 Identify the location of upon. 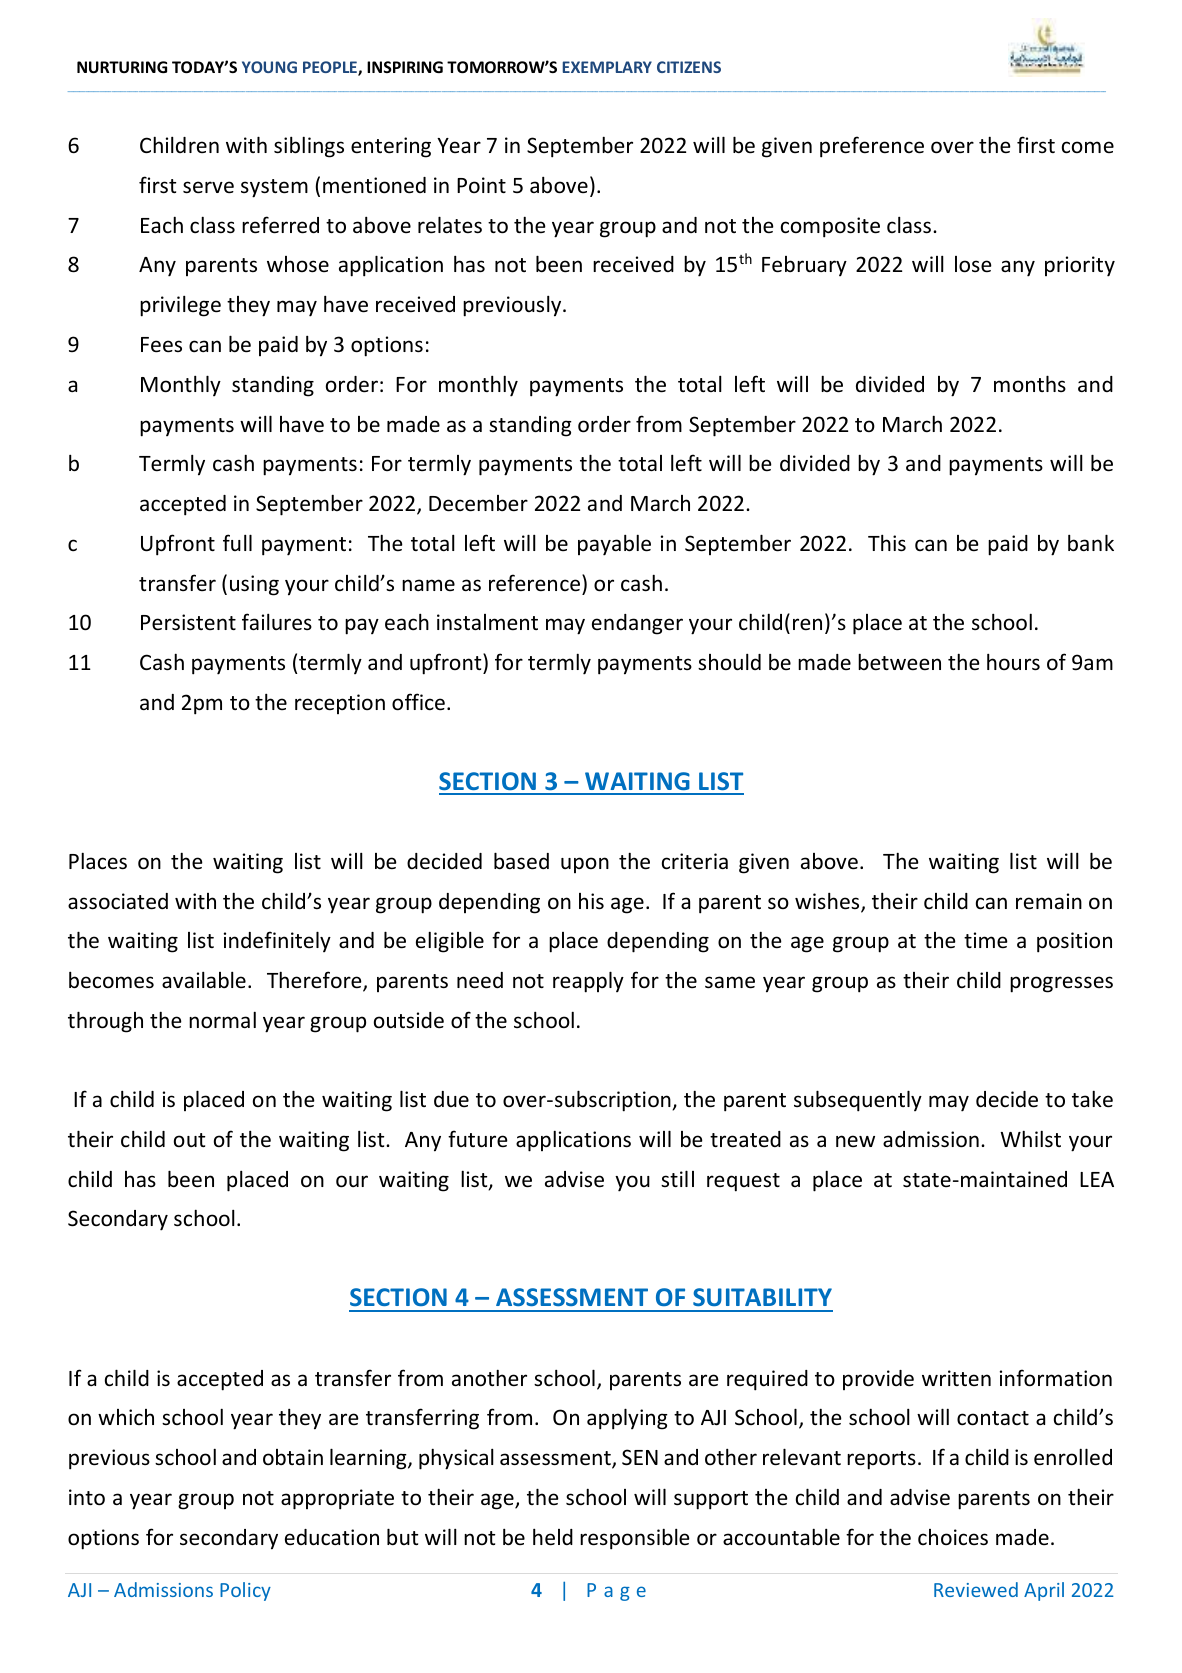
(585, 865).
